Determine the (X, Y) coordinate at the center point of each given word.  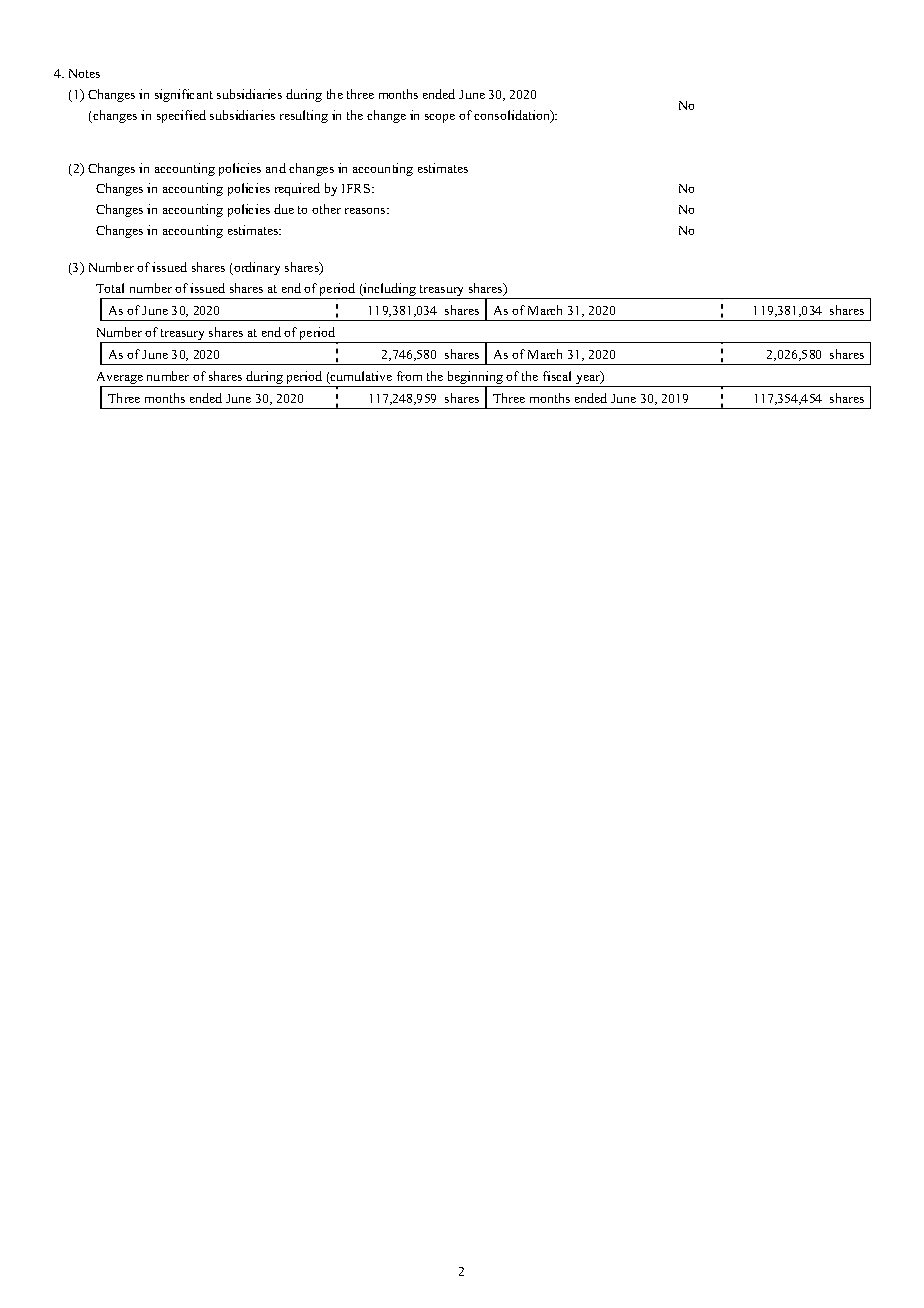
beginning (475, 379)
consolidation (513, 116)
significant (184, 95)
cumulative (360, 377)
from (409, 376)
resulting (304, 116)
